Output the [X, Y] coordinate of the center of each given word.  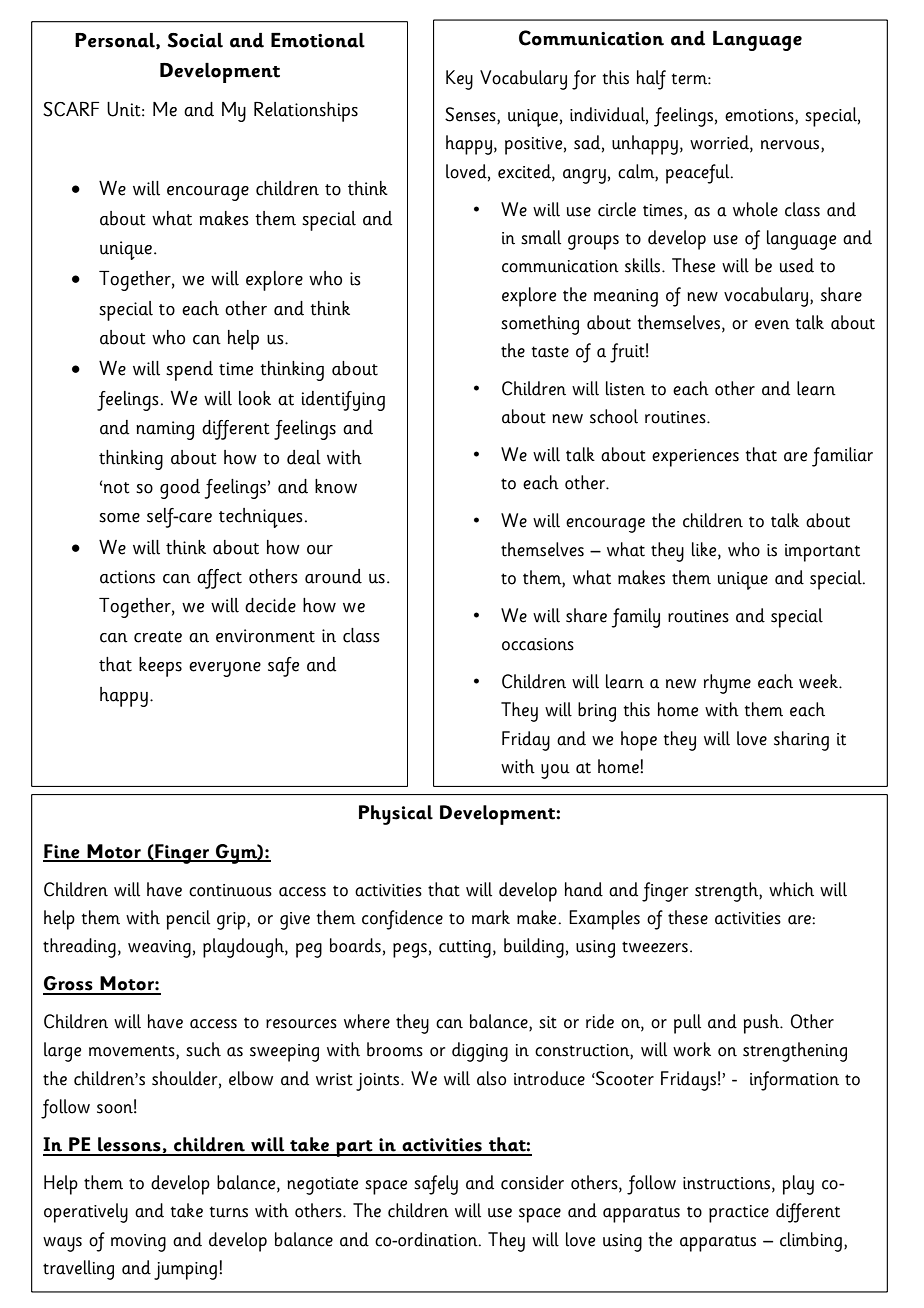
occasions [538, 644]
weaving [159, 949]
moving [138, 1243]
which [791, 889]
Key [459, 80]
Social [195, 40]
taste [550, 352]
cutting [465, 949]
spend [189, 371]
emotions [760, 116]
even [772, 325]
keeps [160, 667]
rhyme [727, 684]
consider [532, 1182]
